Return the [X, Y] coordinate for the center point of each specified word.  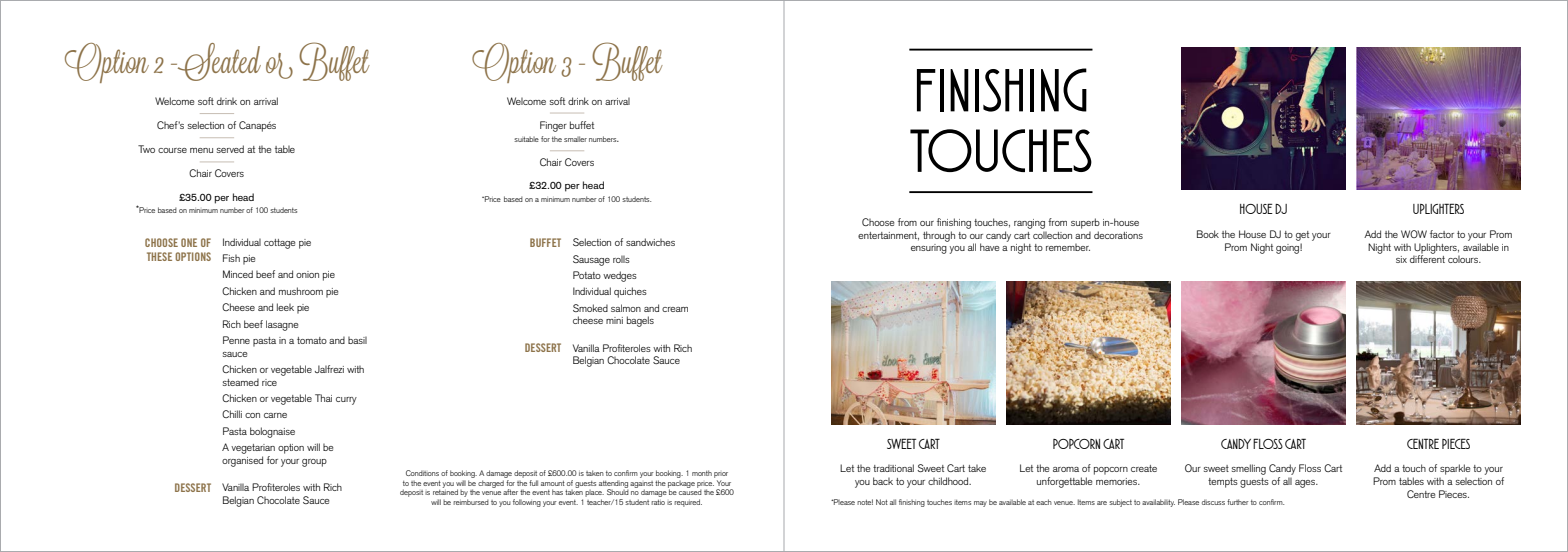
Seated [218, 62]
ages [1306, 484]
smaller [575, 139]
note [865, 502]
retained [445, 491]
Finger [553, 126]
